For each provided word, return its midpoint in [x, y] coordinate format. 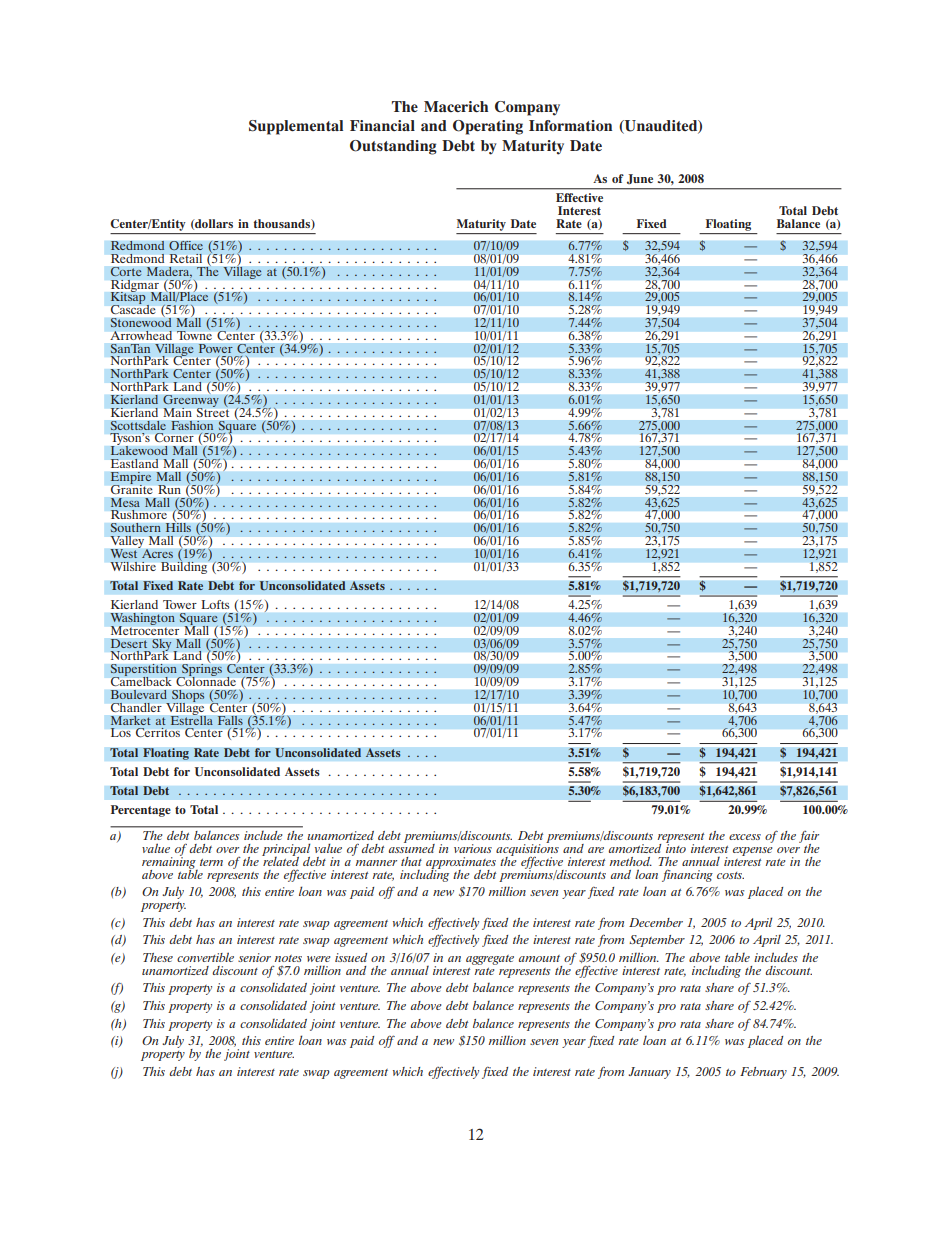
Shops [188, 697]
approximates [461, 864]
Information [570, 125]
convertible [205, 957]
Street [213, 411]
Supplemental [296, 127]
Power [216, 348]
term [211, 862]
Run [169, 489]
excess [745, 837]
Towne [194, 334]
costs [730, 875]
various [473, 848]
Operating [488, 127]
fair [809, 838]
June [640, 179]
